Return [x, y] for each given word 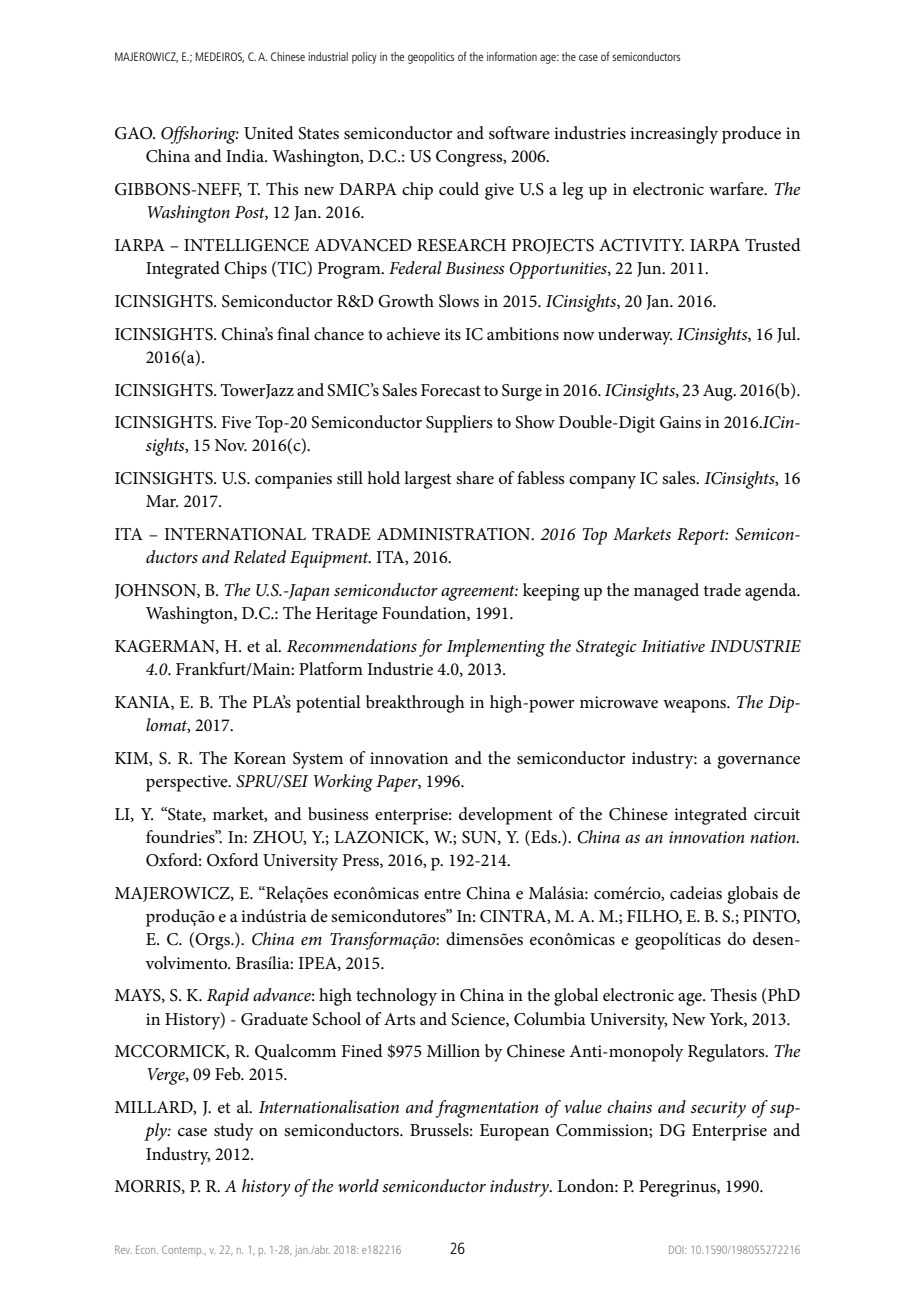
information [512, 56]
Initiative [673, 646]
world [358, 1185]
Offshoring [200, 135]
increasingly [674, 135]
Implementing [496, 648]
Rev [123, 1249]
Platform [331, 669]
